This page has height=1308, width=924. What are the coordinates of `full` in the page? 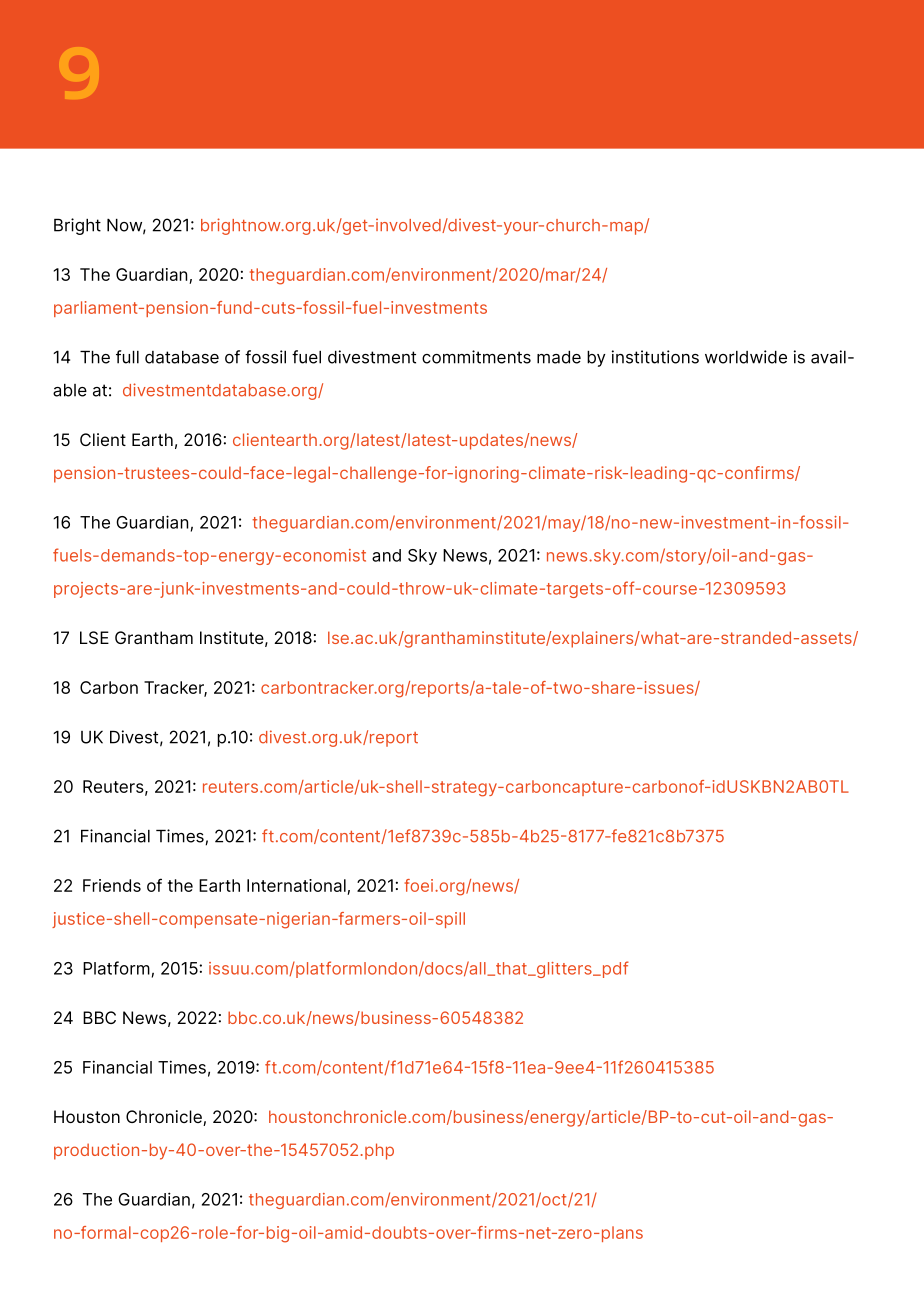 It's located at (127, 357).
